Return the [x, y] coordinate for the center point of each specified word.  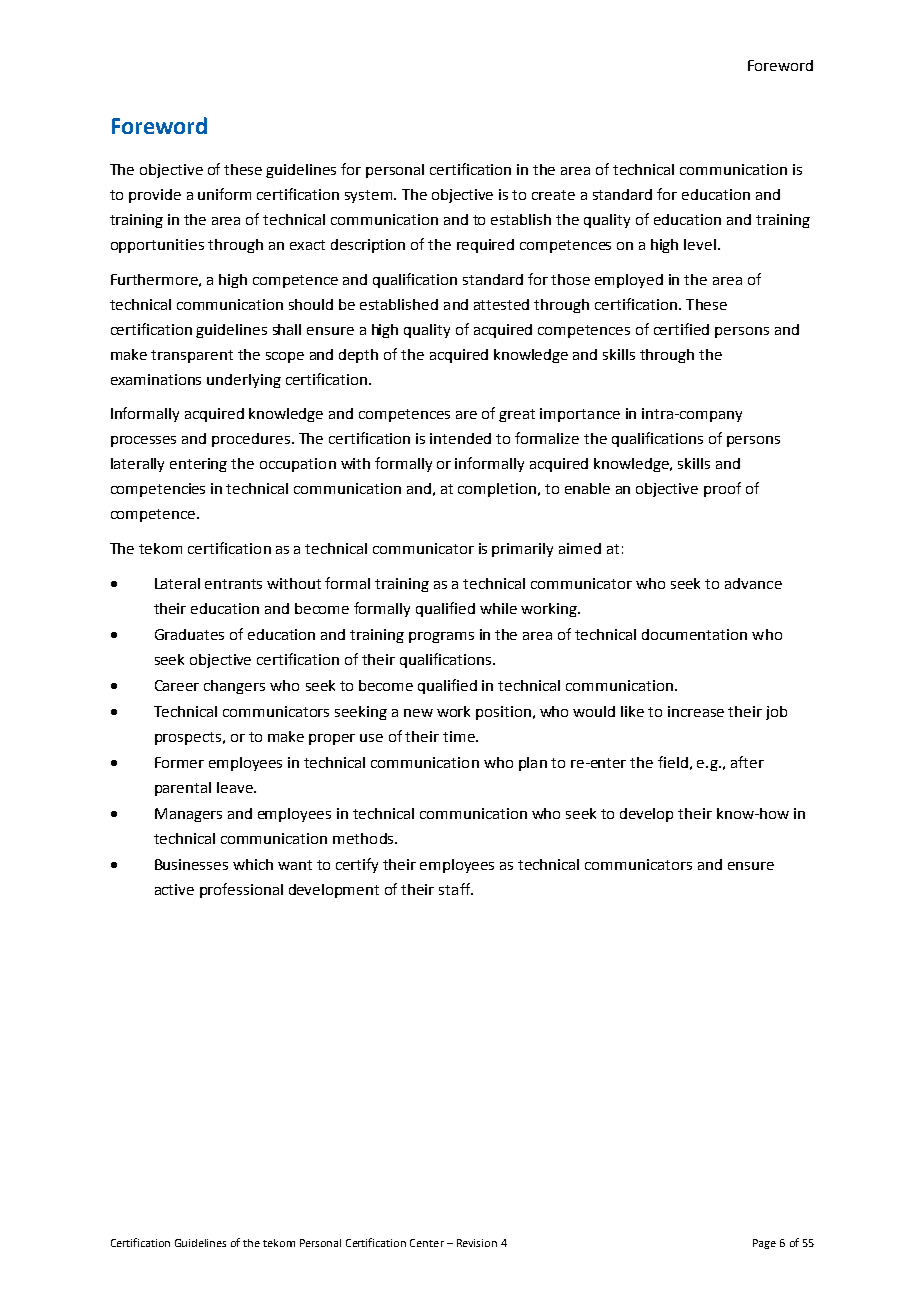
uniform [224, 194]
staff [456, 889]
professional [241, 890]
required [485, 246]
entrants [233, 584]
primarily [522, 550]
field [673, 762]
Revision [477, 1243]
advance [753, 583]
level [700, 244]
